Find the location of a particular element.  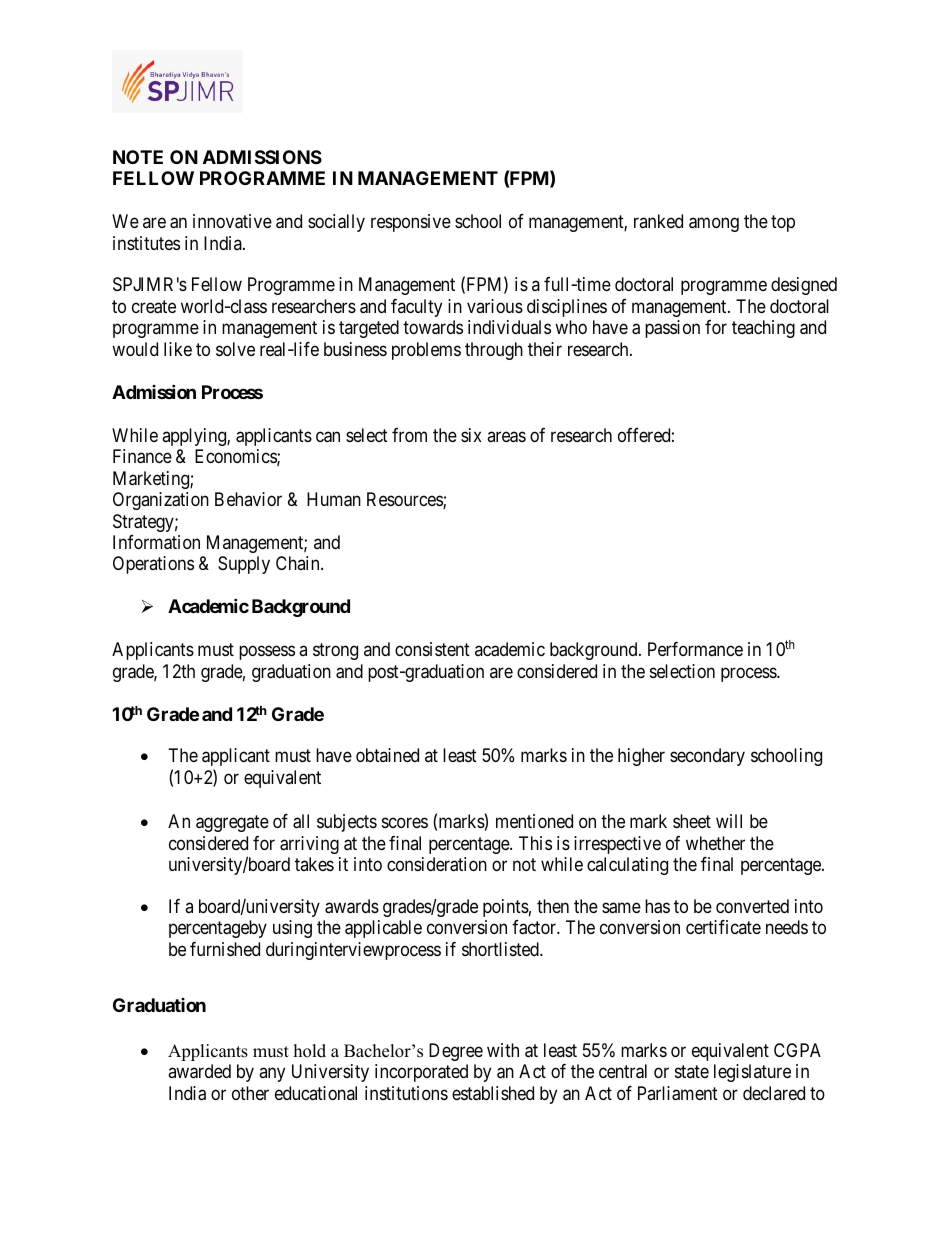

Degree is located at coordinates (456, 1052).
